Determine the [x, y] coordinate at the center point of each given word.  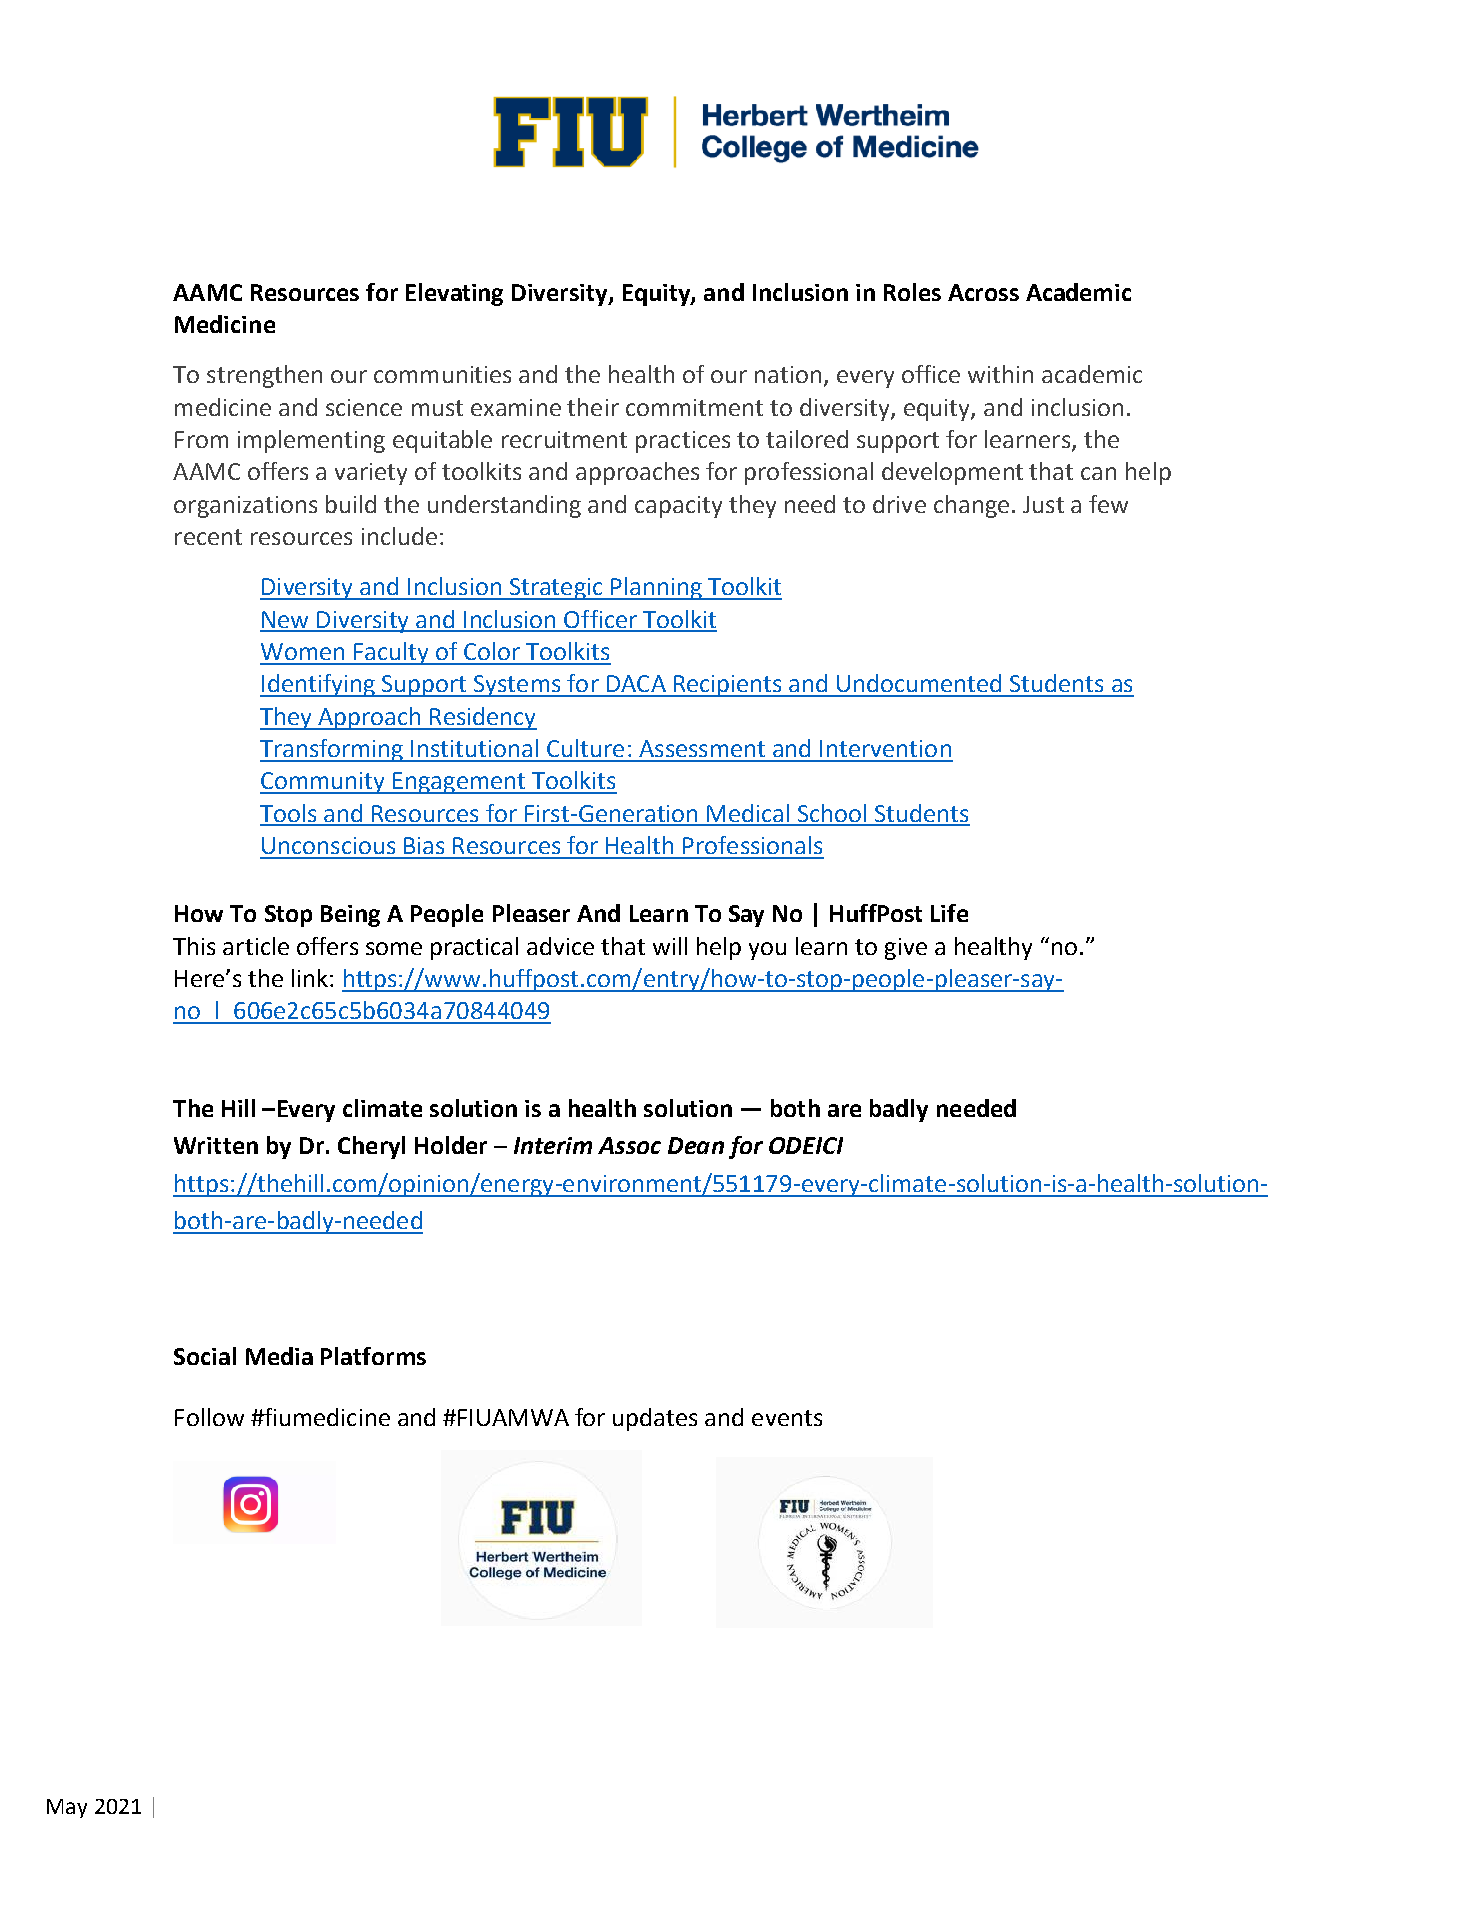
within [1000, 374]
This [194, 946]
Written [216, 1145]
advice [560, 946]
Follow [209, 1417]
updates [655, 1419]
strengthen [264, 376]
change [971, 506]
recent [208, 537]
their [593, 407]
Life [949, 913]
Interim [553, 1145]
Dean [696, 1145]
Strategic [556, 589]
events [787, 1418]
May [67, 1808]
